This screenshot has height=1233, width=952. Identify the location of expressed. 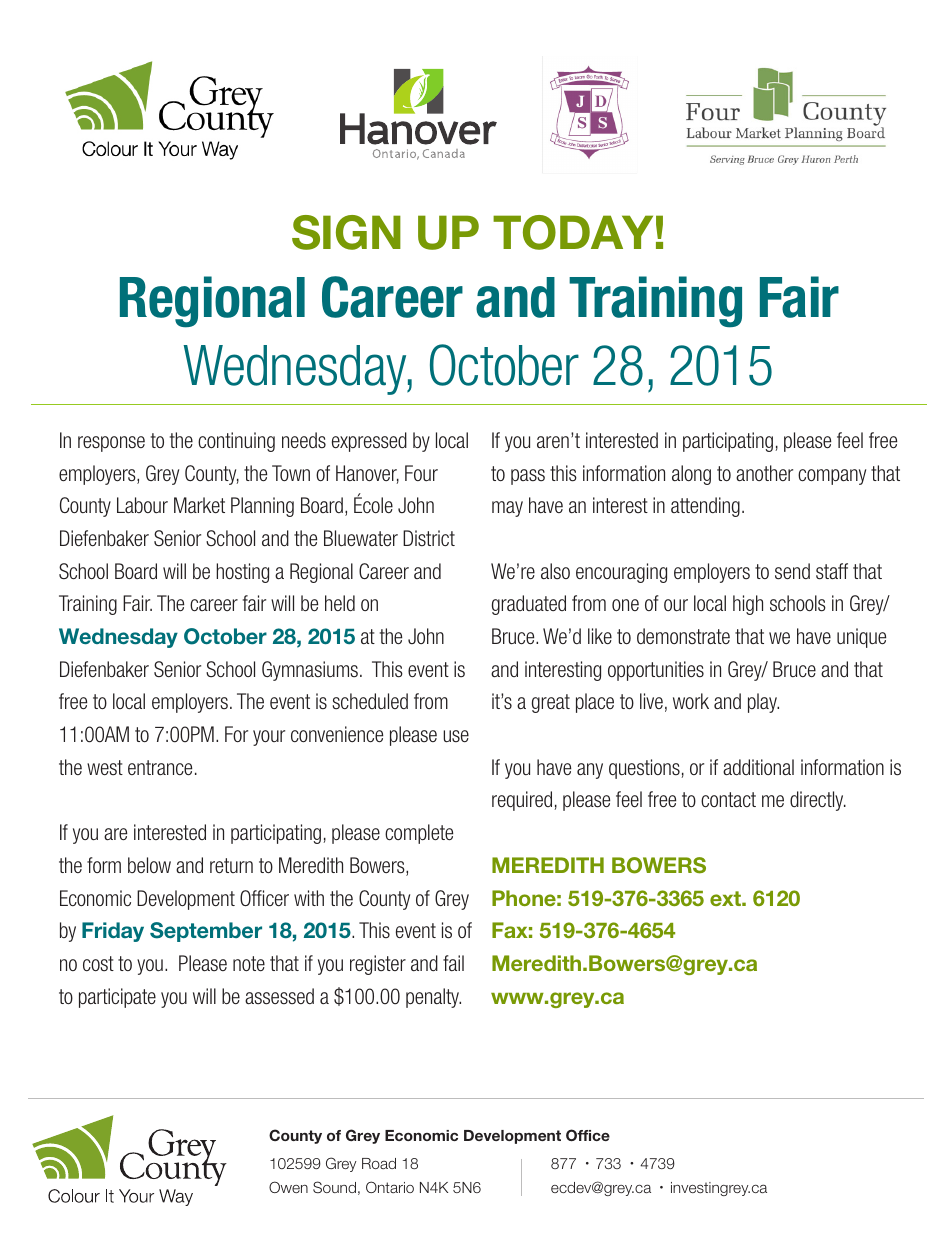
(369, 442).
